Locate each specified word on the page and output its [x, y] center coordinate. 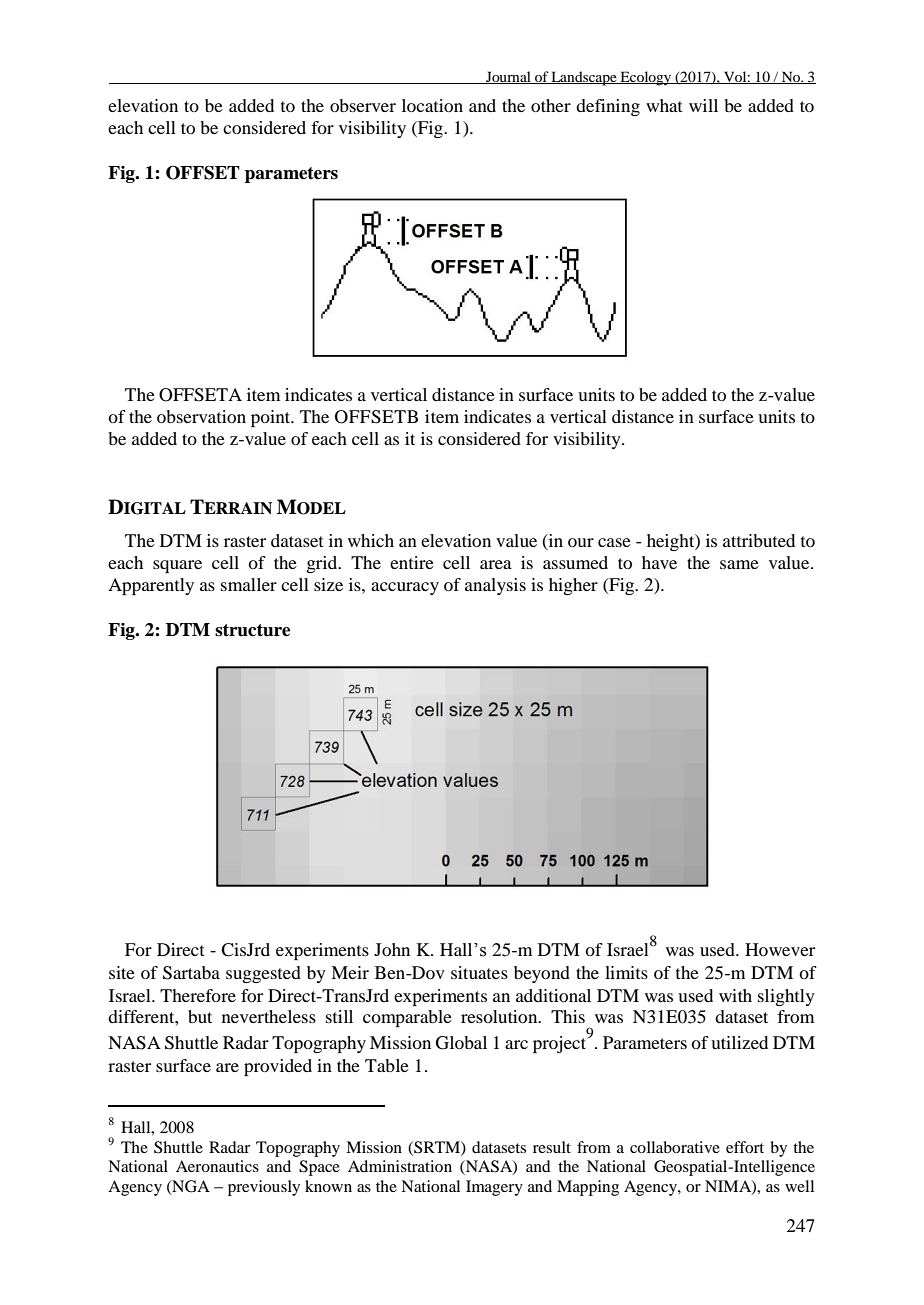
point [272, 418]
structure [252, 630]
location [432, 105]
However [780, 949]
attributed [759, 540]
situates [479, 972]
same [739, 564]
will [703, 105]
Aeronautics [217, 1166]
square [177, 566]
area [496, 564]
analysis [495, 586]
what [664, 105]
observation [201, 416]
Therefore [198, 995]
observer [363, 105]
